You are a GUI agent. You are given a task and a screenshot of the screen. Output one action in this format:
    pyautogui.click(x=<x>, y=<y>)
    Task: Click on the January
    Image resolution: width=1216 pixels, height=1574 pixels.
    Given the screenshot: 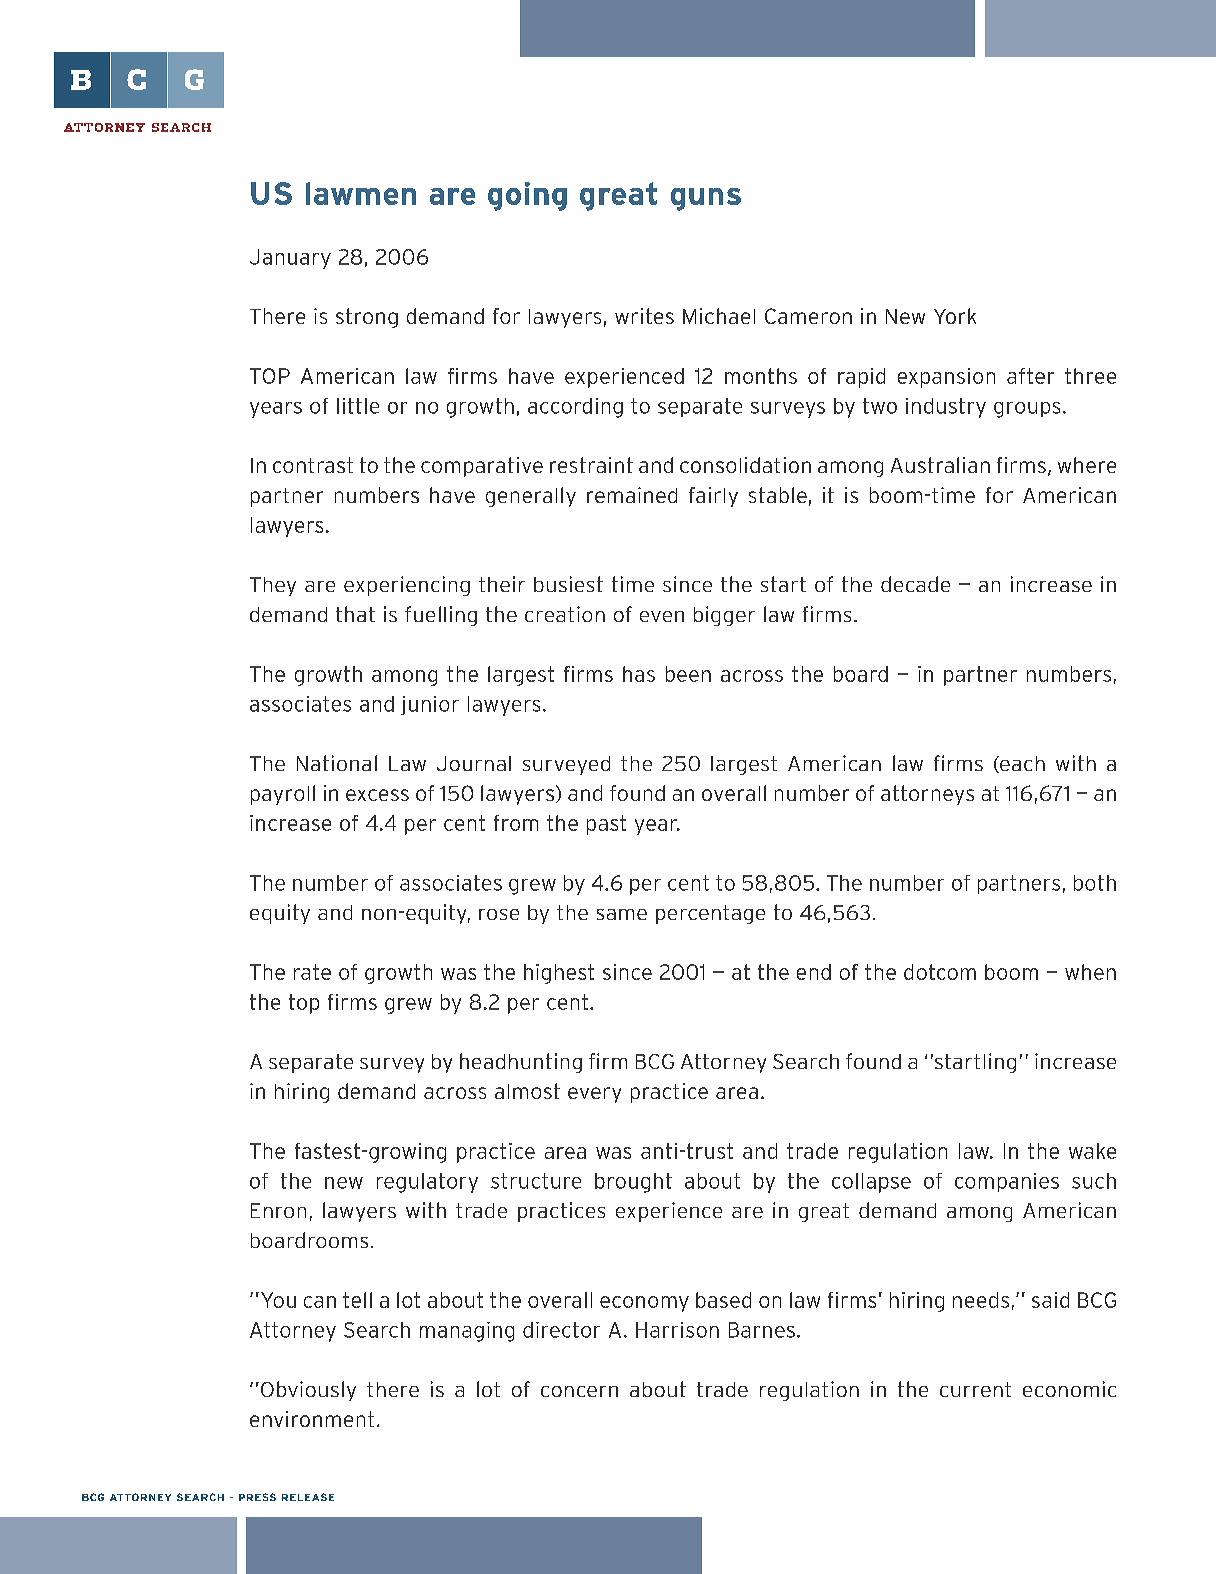 What is the action you would take?
    pyautogui.click(x=290, y=259)
